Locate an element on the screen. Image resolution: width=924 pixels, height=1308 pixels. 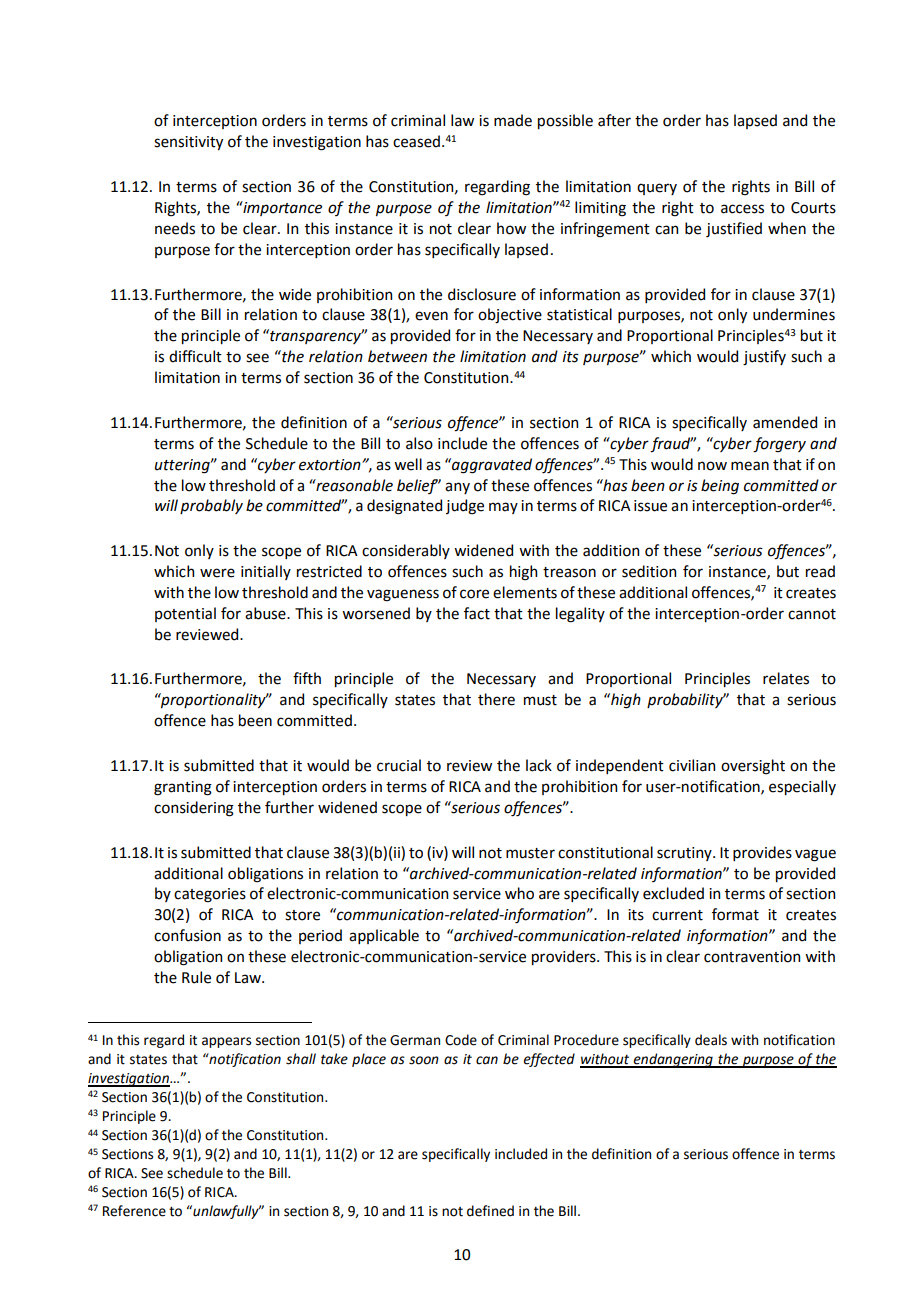
who is located at coordinates (519, 893).
